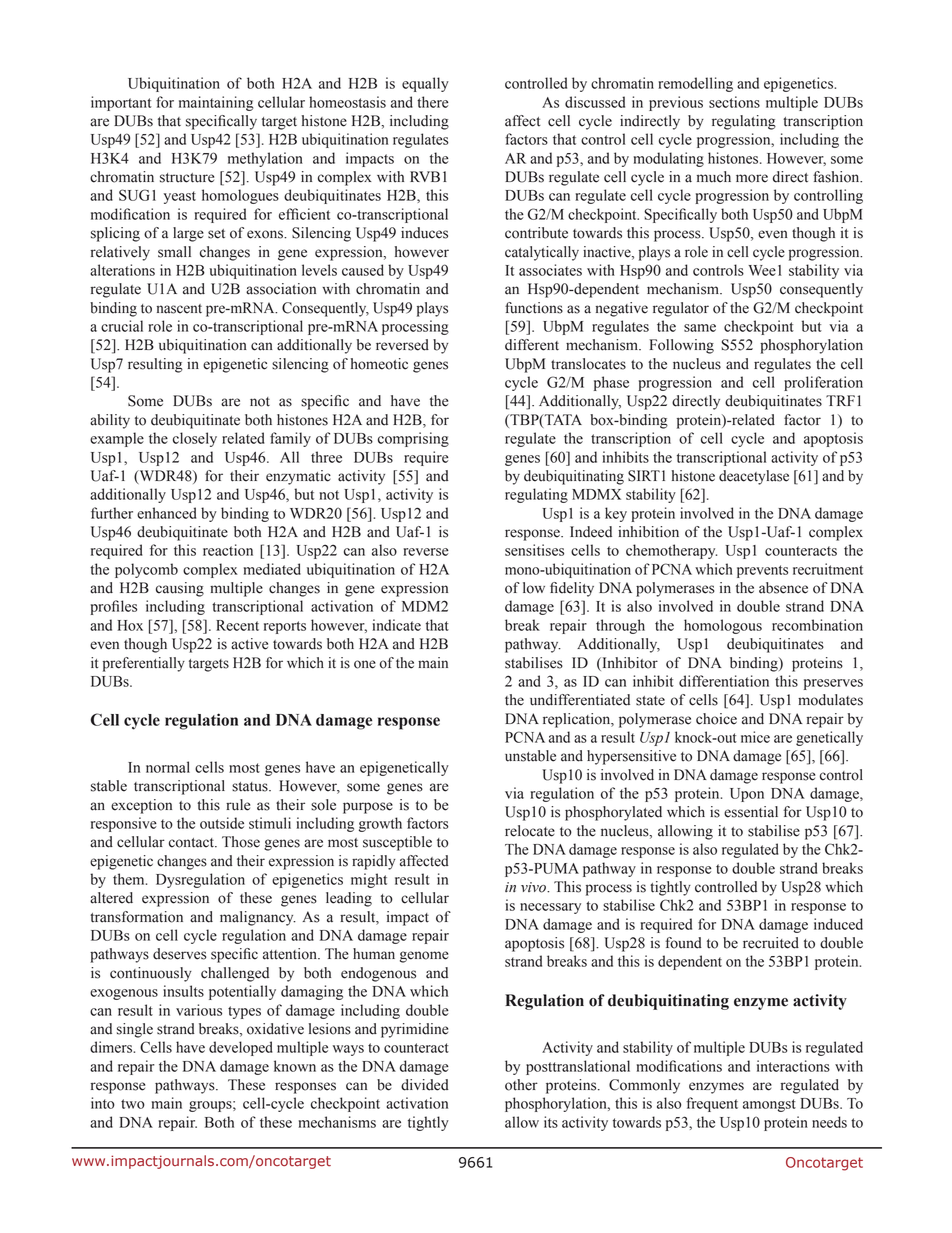  Describe the element at coordinates (121, 103) in the screenshot. I see `important` at that location.
